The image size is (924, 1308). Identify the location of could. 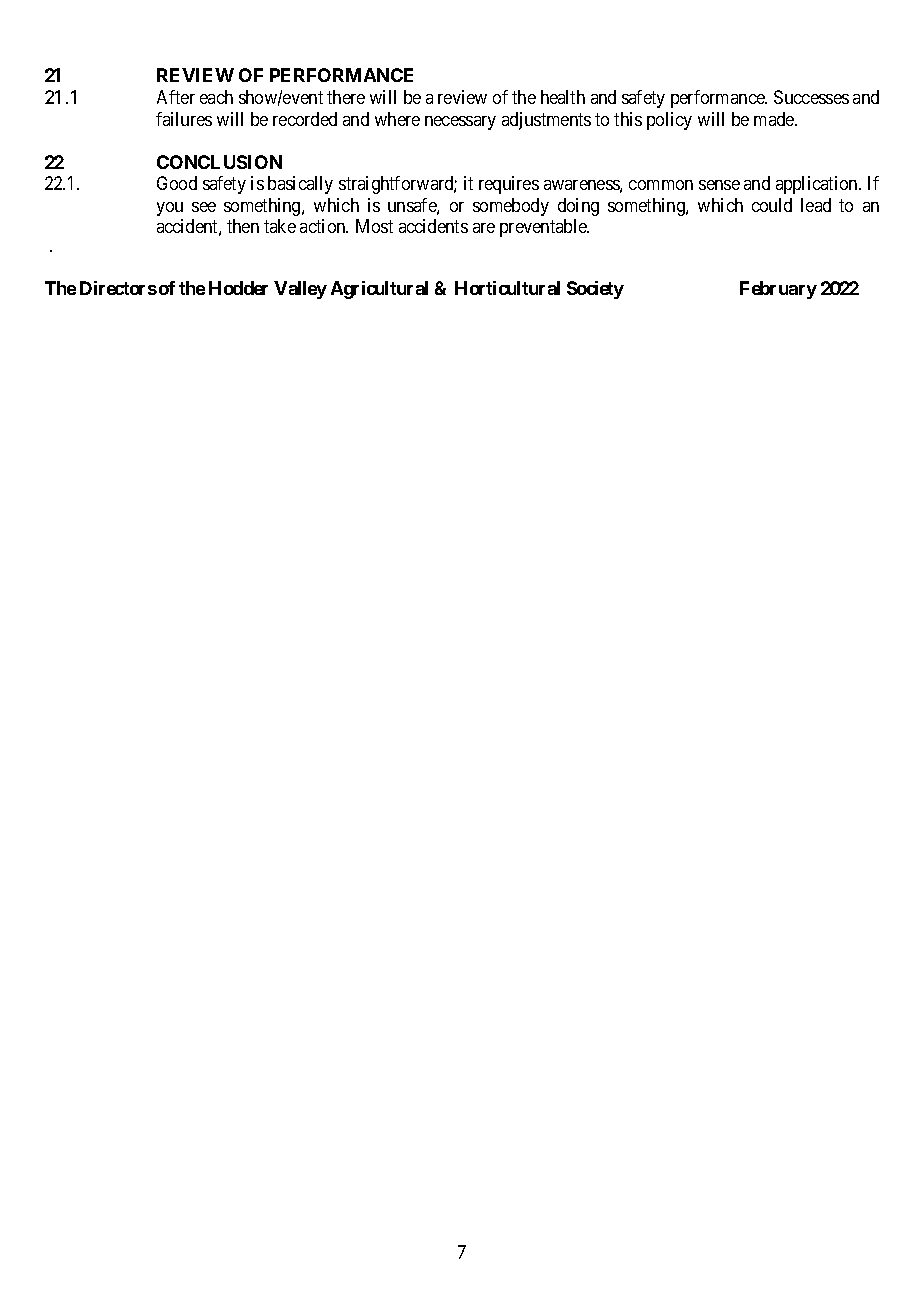
(772, 205).
